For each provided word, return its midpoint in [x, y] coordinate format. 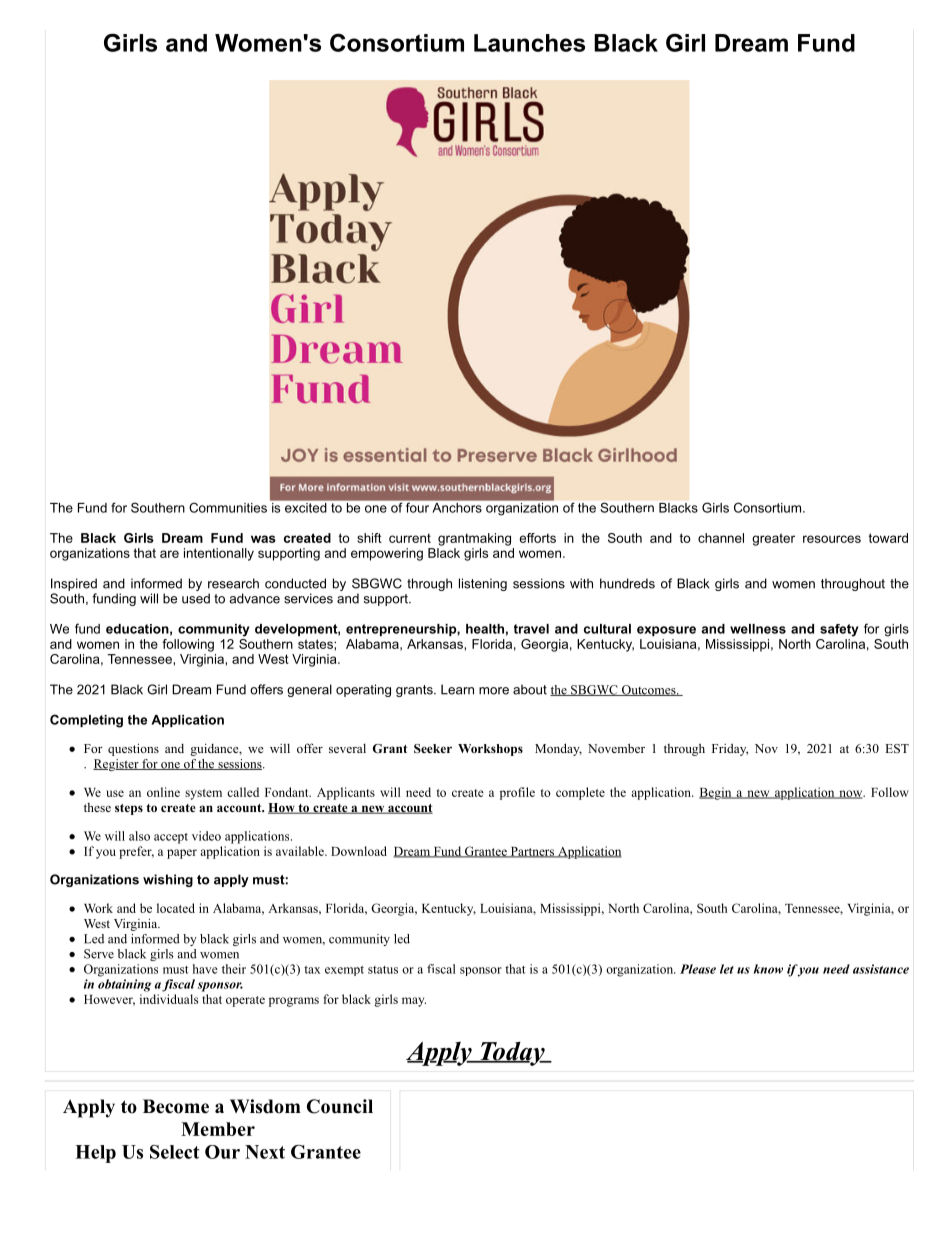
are [169, 554]
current [410, 538]
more [494, 691]
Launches [529, 43]
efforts [537, 538]
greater [773, 539]
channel [721, 538]
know [768, 969]
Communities [228, 507]
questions [133, 749]
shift [369, 538]
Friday [730, 749]
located [176, 908]
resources [832, 539]
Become [176, 1106]
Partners [532, 852]
